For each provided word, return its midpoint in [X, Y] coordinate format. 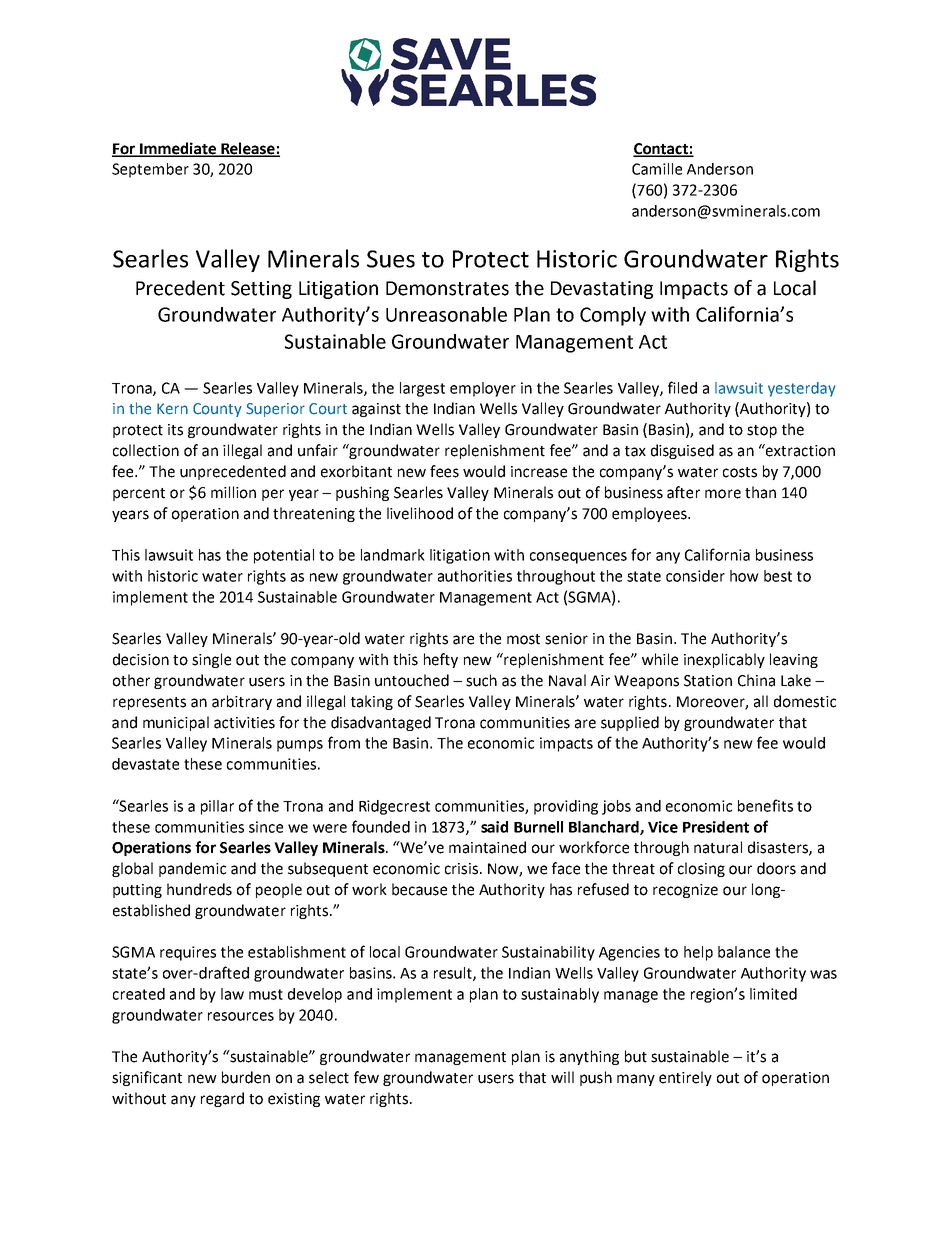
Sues [391, 259]
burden [246, 1077]
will [562, 1077]
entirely [685, 1078]
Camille [657, 169]
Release [248, 149]
